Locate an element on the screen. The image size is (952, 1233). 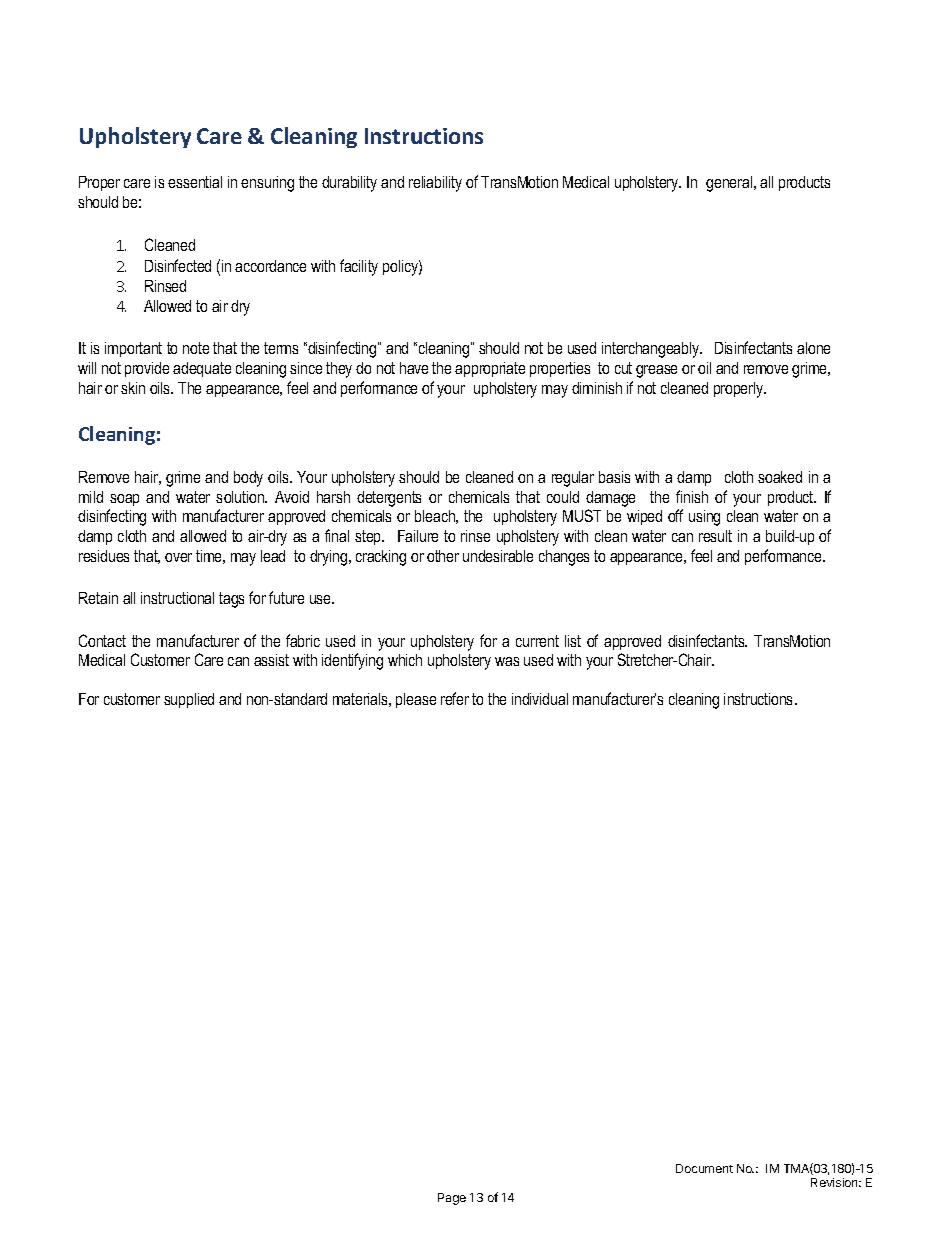
essential is located at coordinates (195, 182).
